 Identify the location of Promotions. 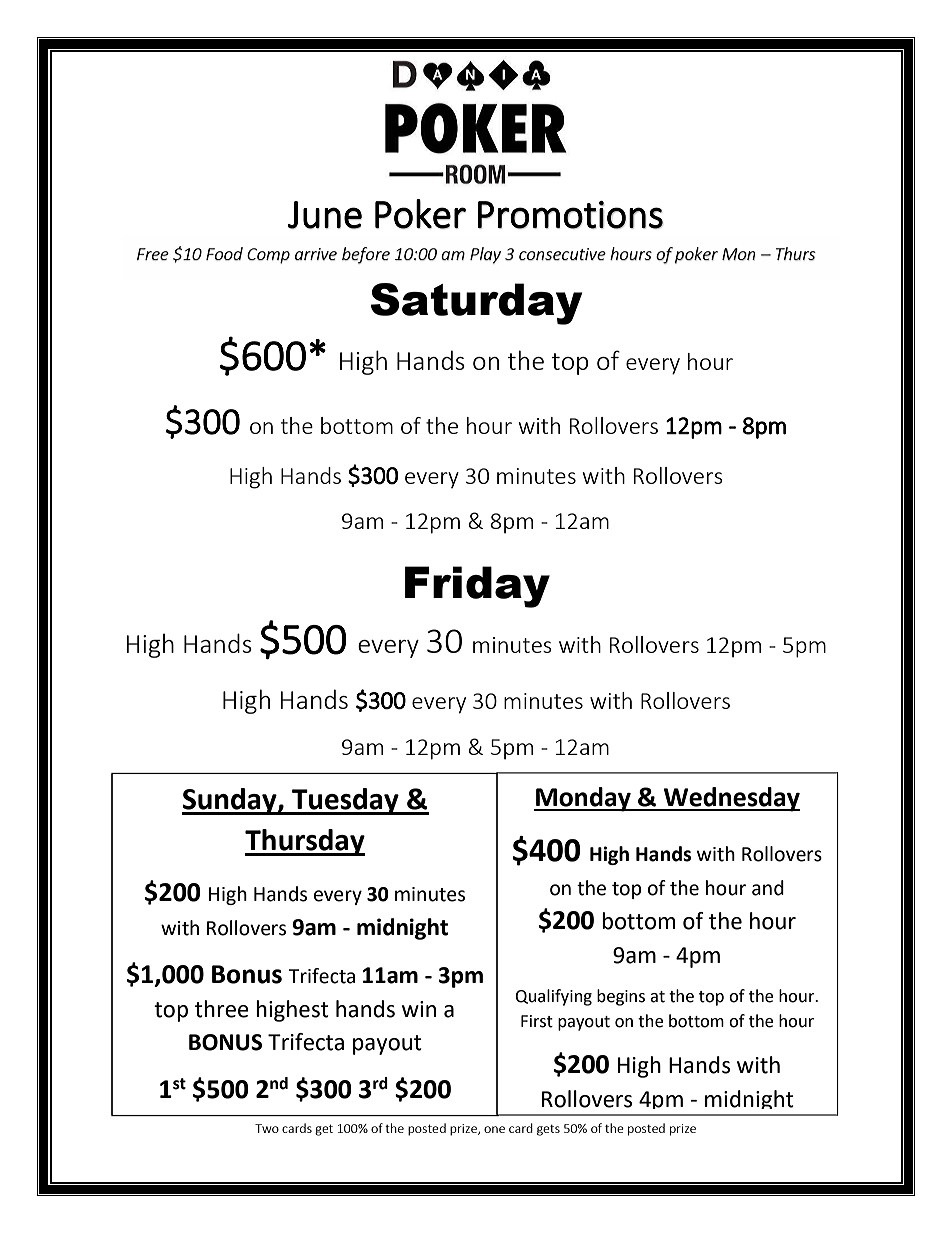
(570, 215).
